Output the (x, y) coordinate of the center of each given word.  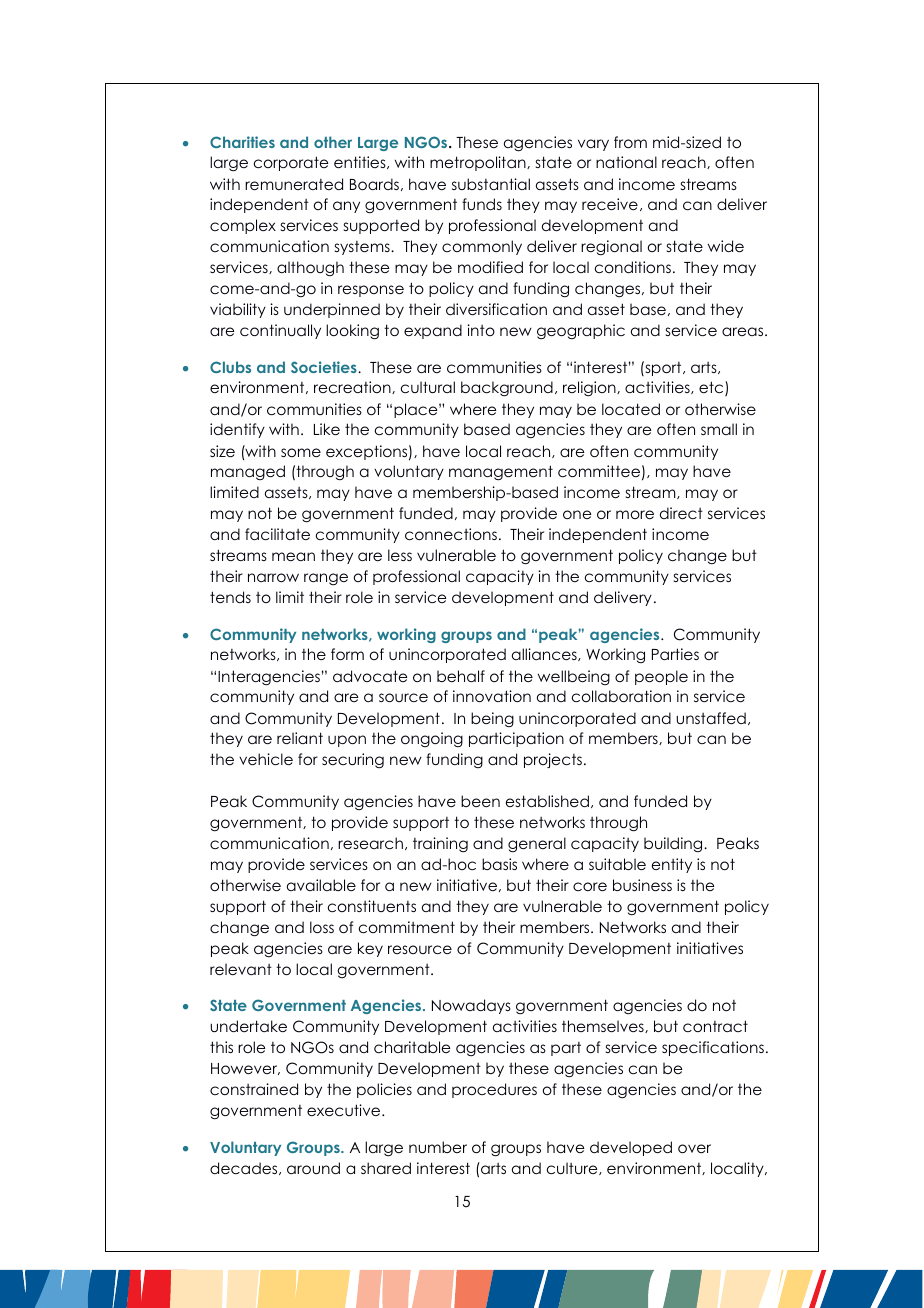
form (347, 654)
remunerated (294, 184)
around (313, 1168)
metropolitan (479, 163)
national (626, 162)
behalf (461, 676)
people (661, 677)
